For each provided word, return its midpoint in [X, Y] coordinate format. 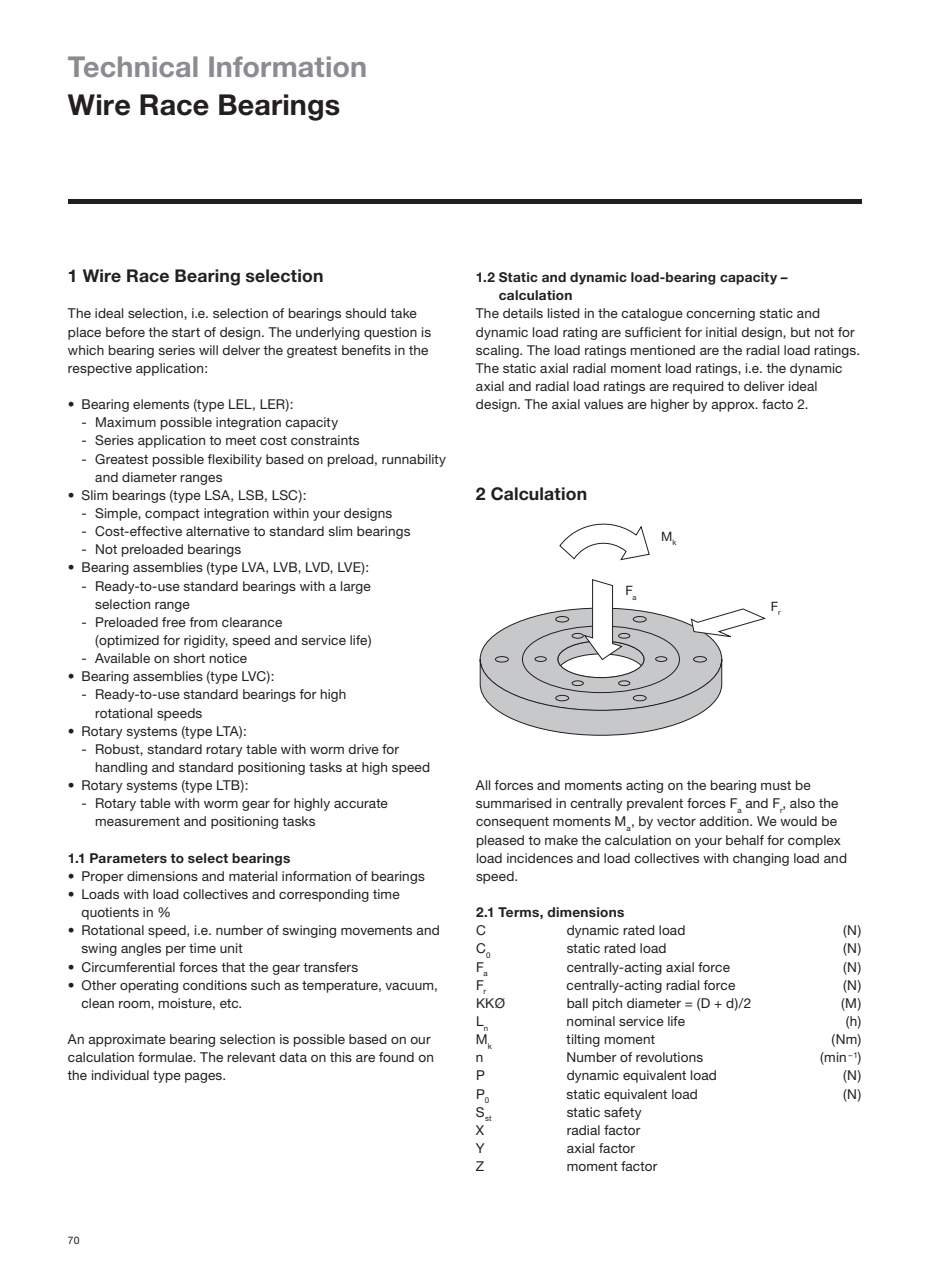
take [403, 313]
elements [161, 404]
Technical [133, 66]
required [698, 387]
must [776, 785]
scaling [498, 351]
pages [204, 1078]
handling [121, 768]
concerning [720, 314]
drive [363, 749]
